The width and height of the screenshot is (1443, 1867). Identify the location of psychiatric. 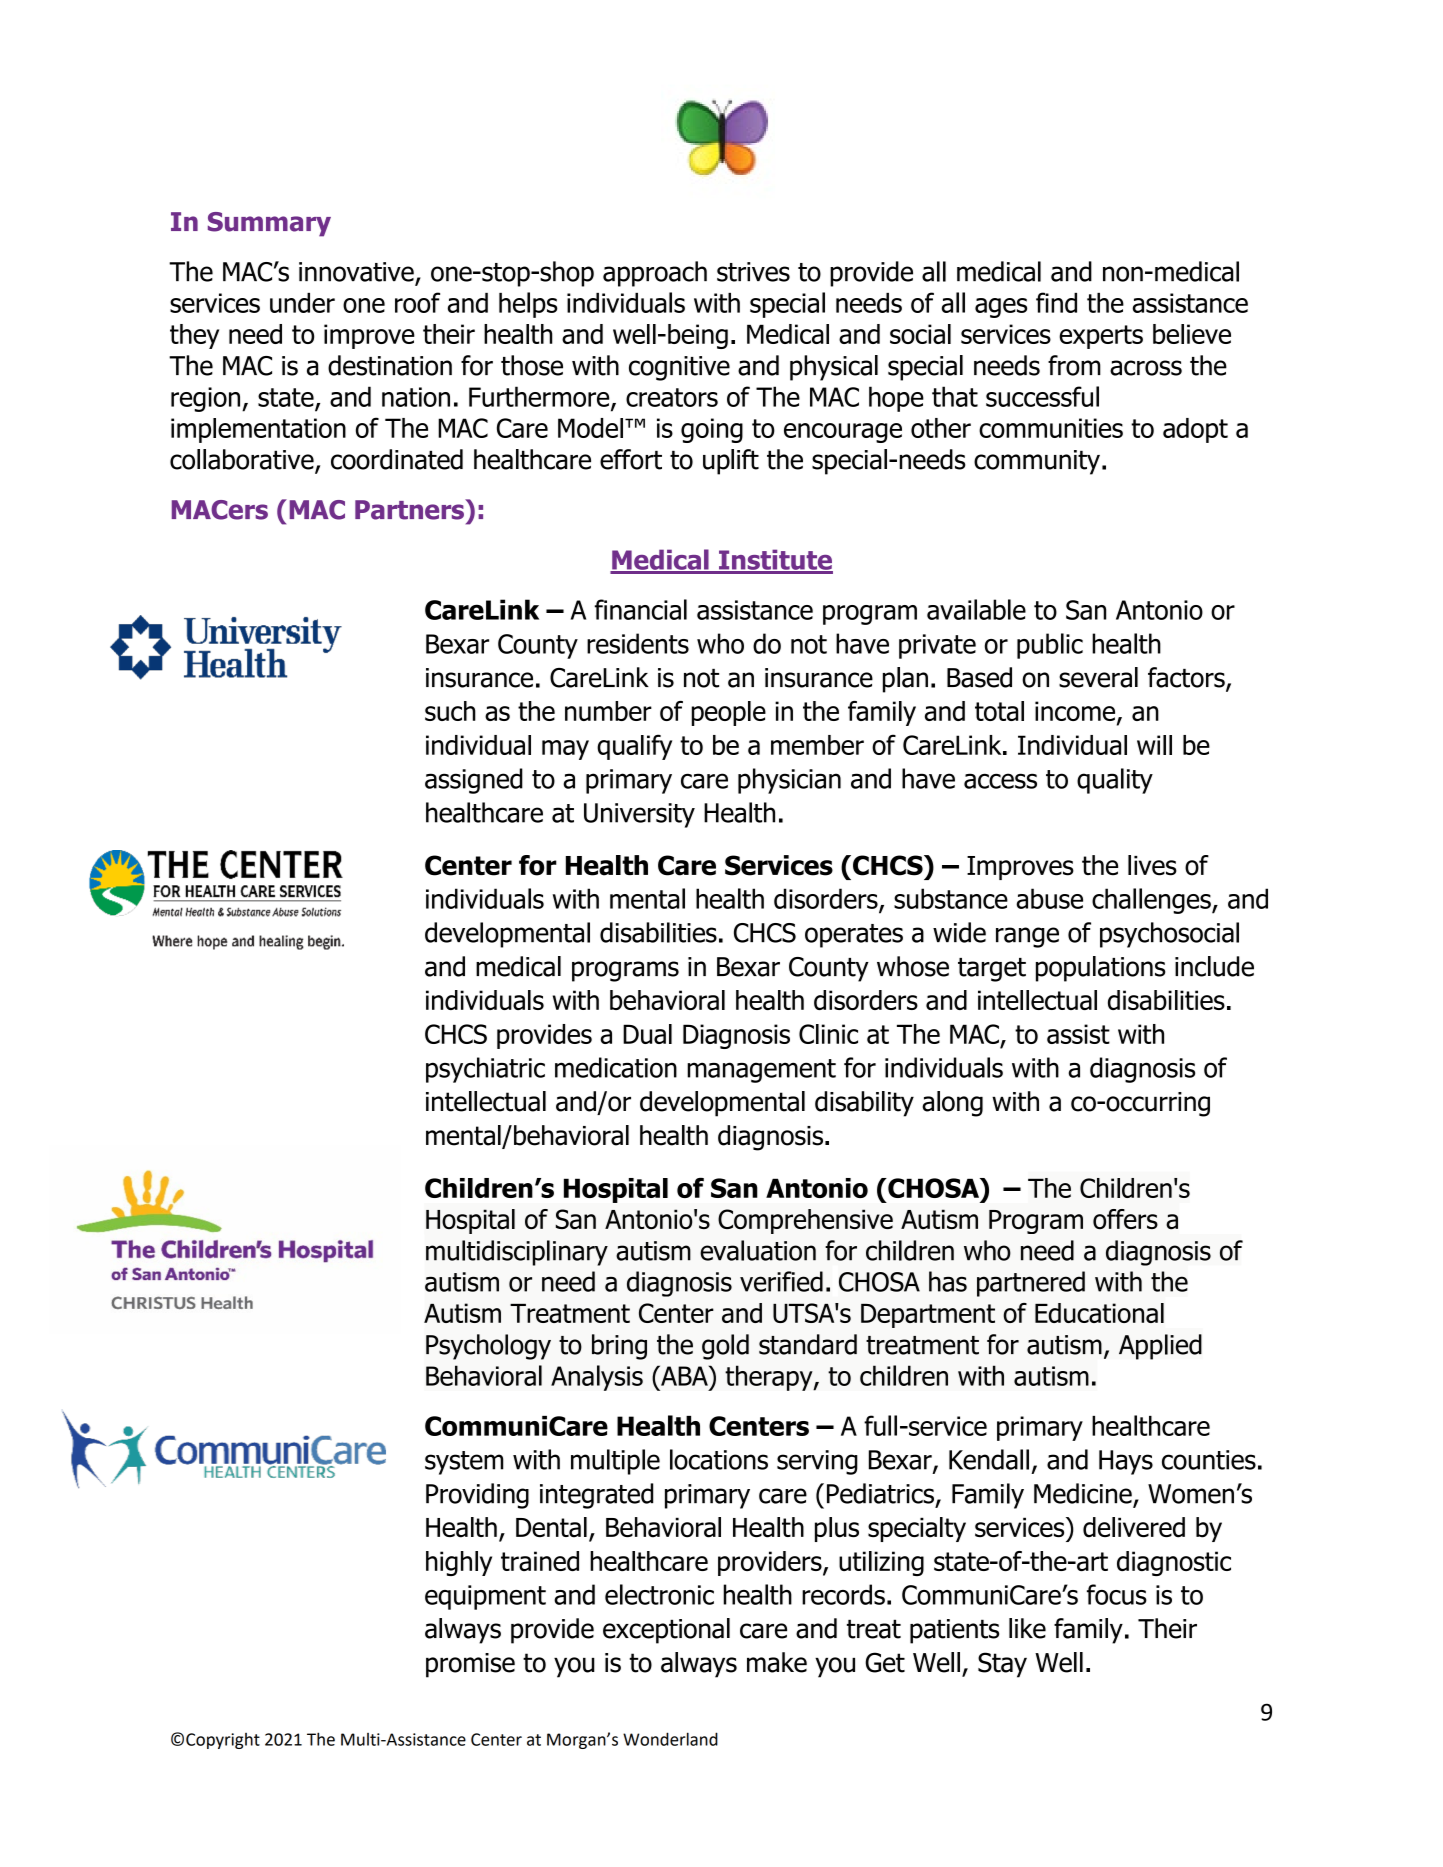
(485, 1070).
